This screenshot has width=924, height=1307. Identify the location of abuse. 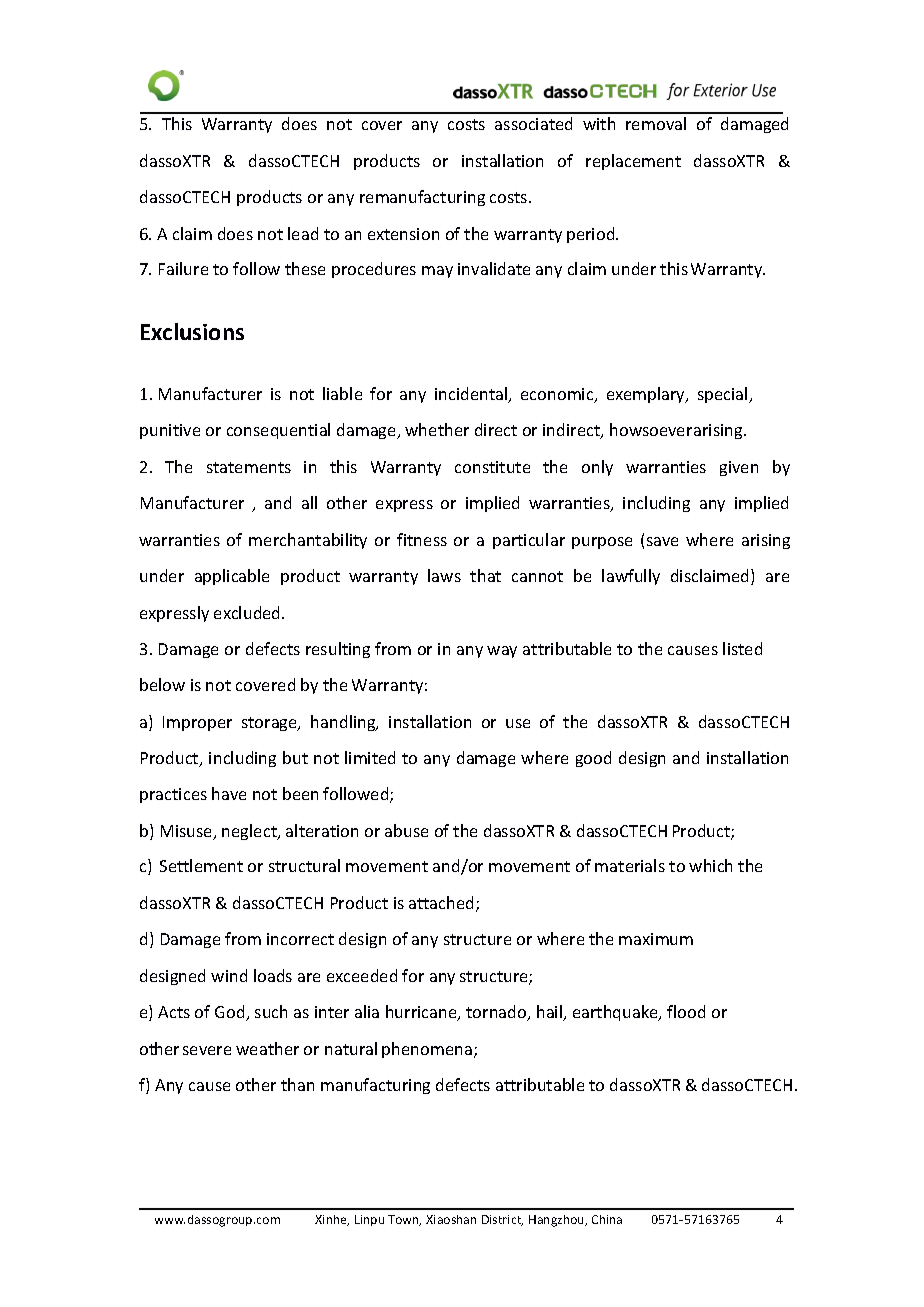
(406, 830).
